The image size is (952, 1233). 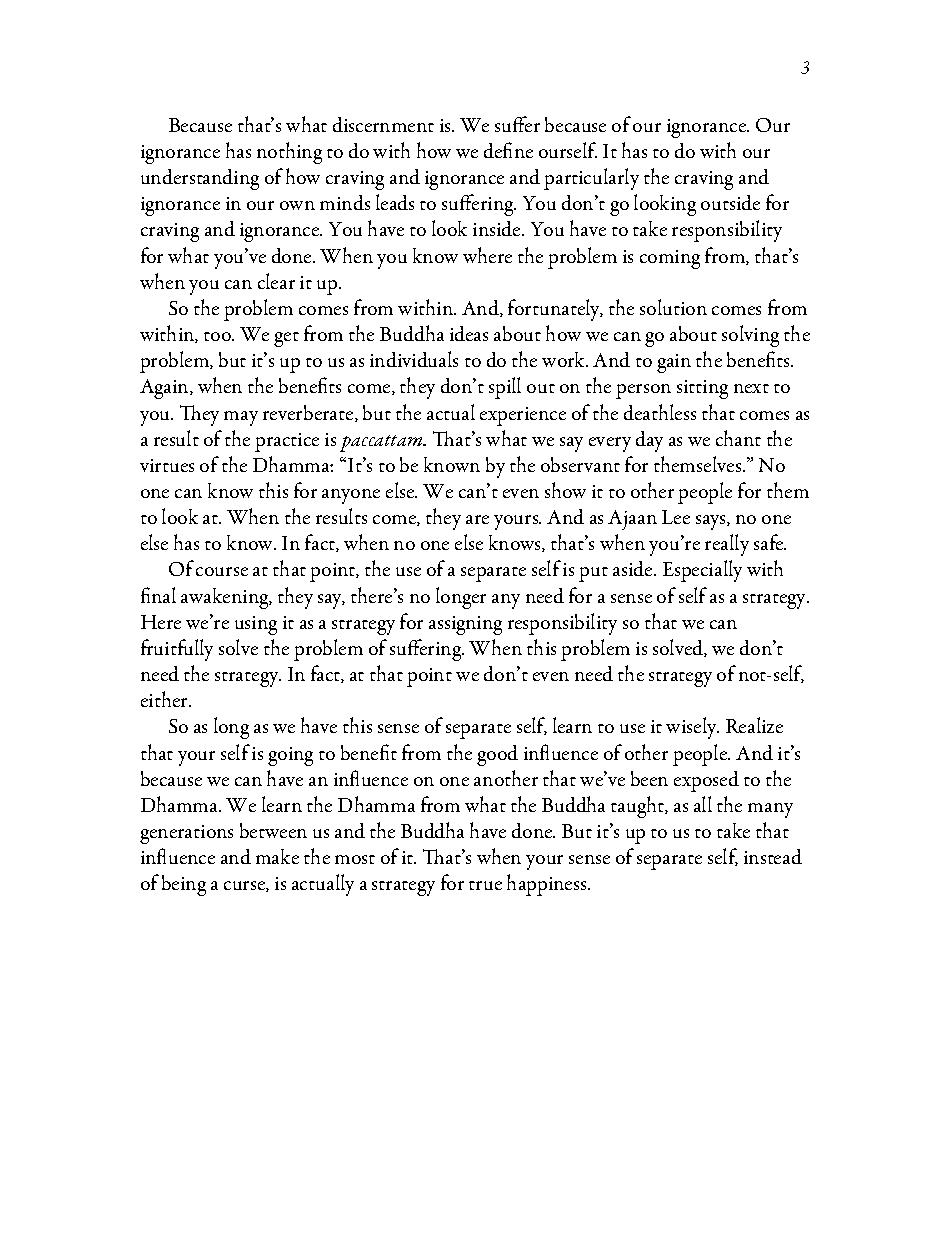 What do you see at coordinates (277, 856) in the image?
I see `make` at bounding box center [277, 856].
